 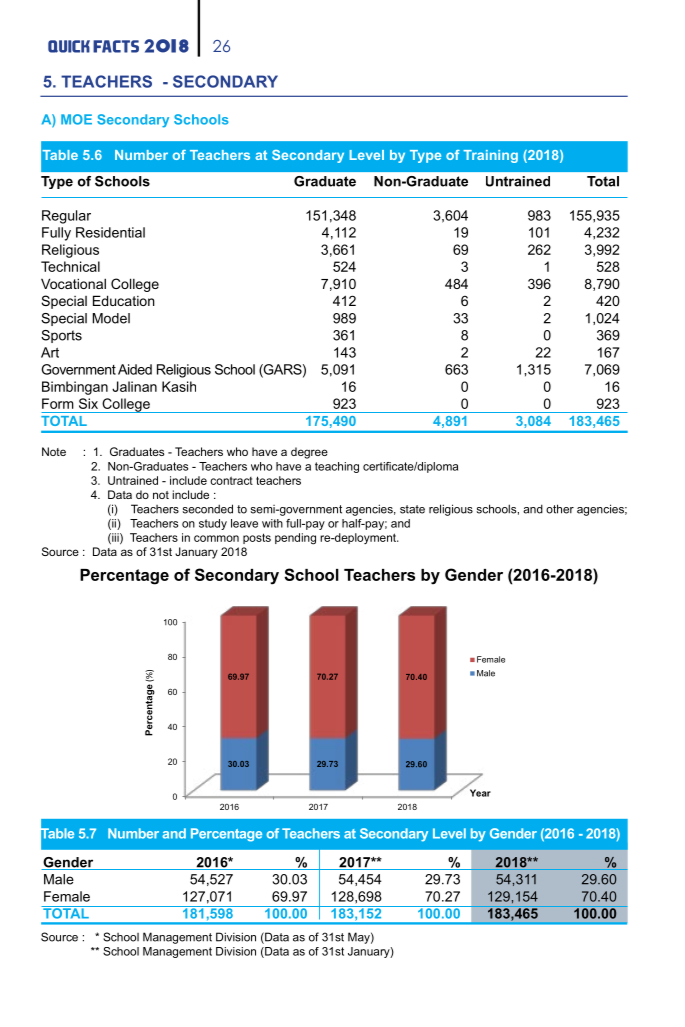 I want to click on degree, so click(x=309, y=453).
